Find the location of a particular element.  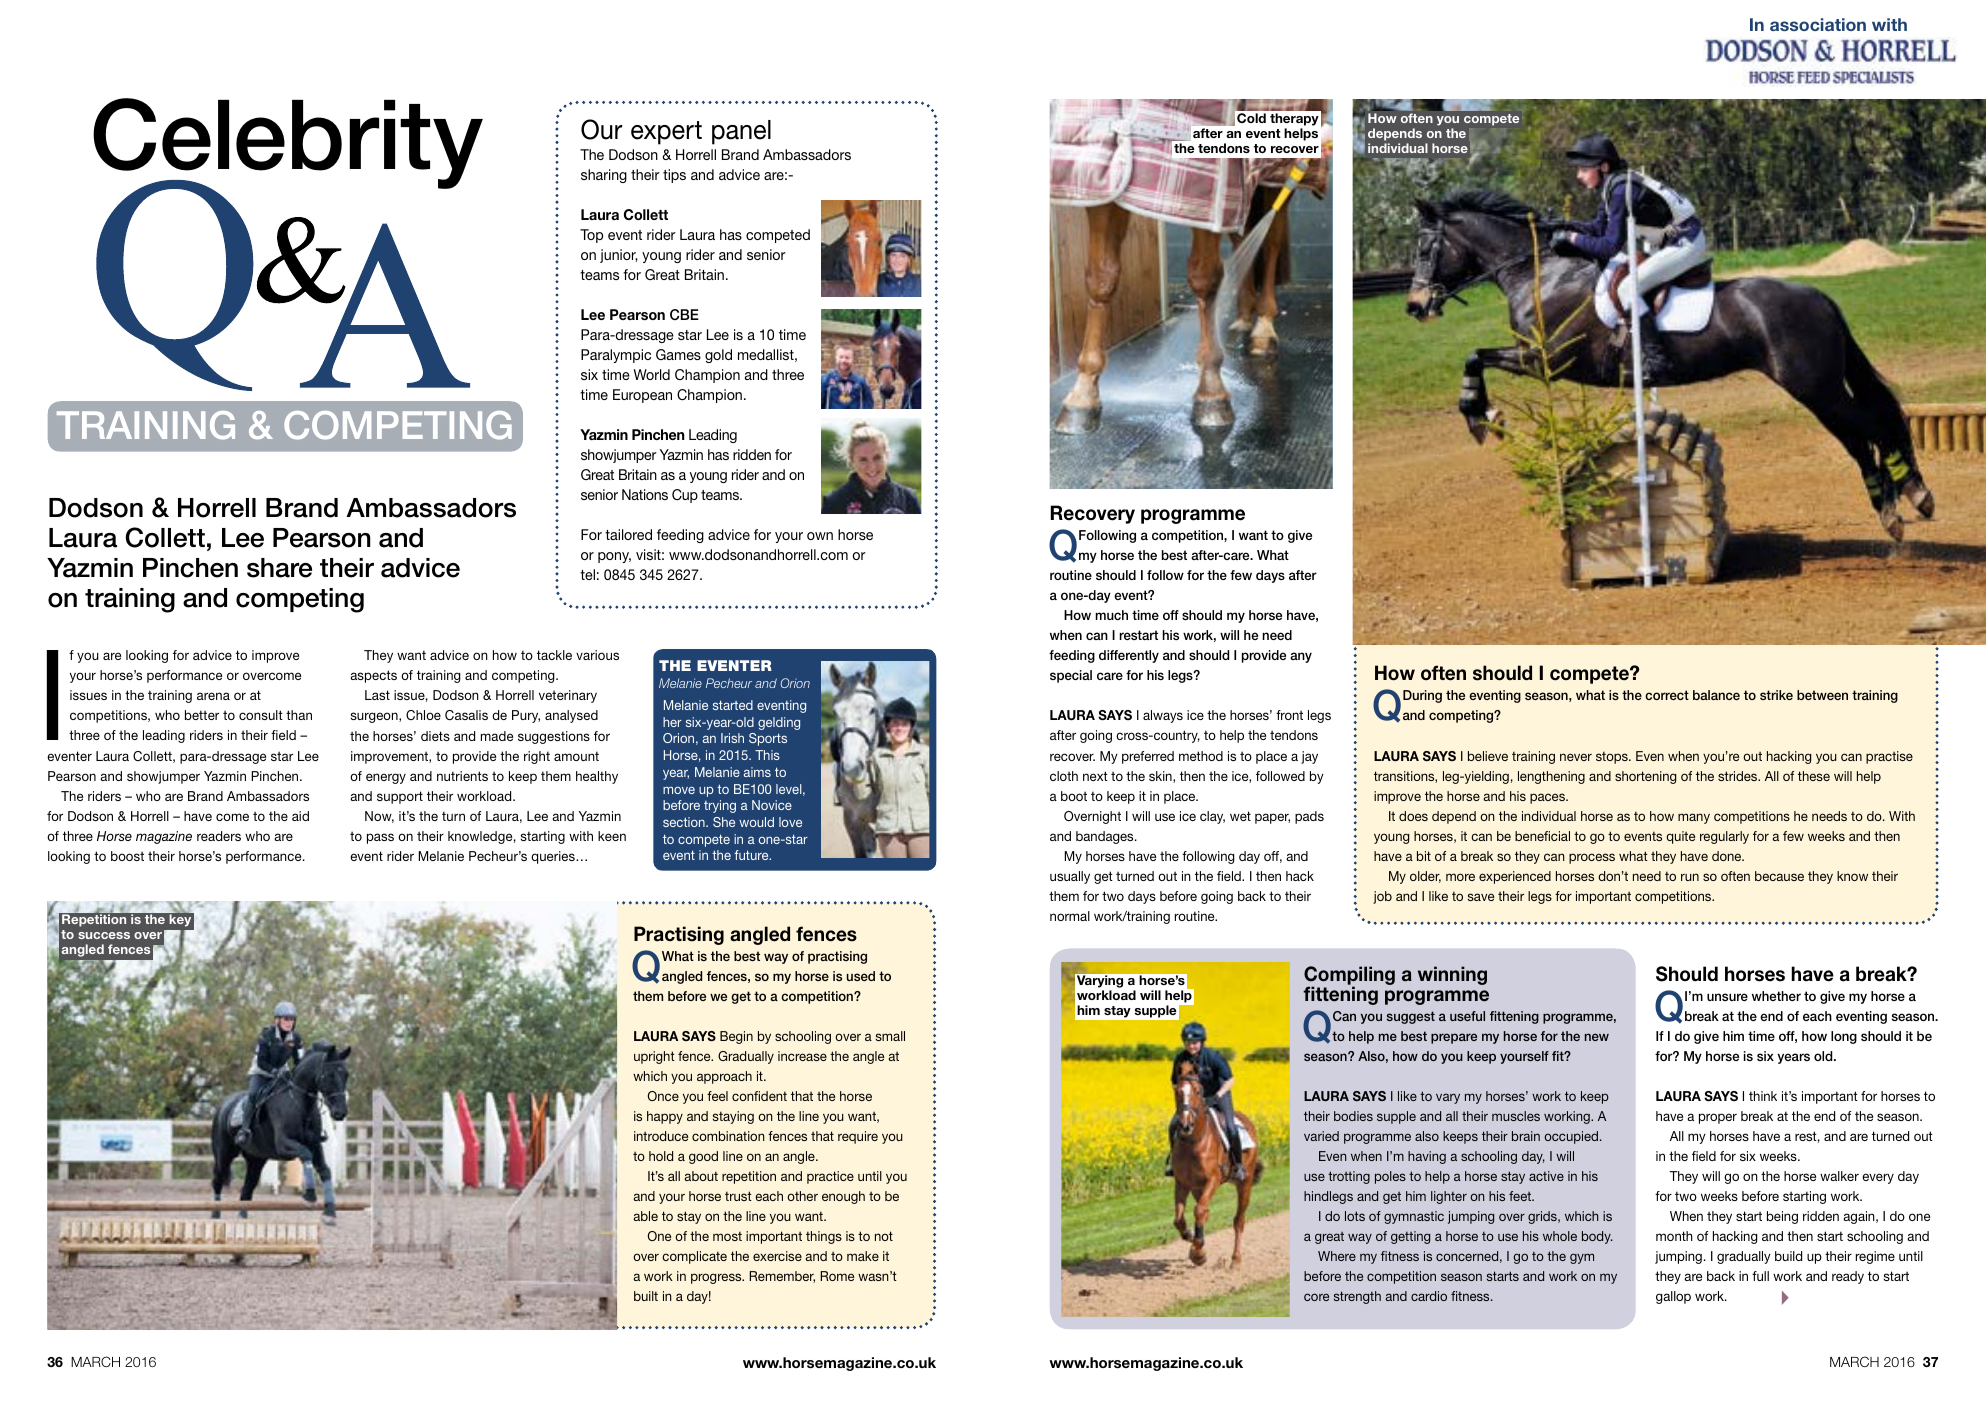

pass is located at coordinates (380, 838).
